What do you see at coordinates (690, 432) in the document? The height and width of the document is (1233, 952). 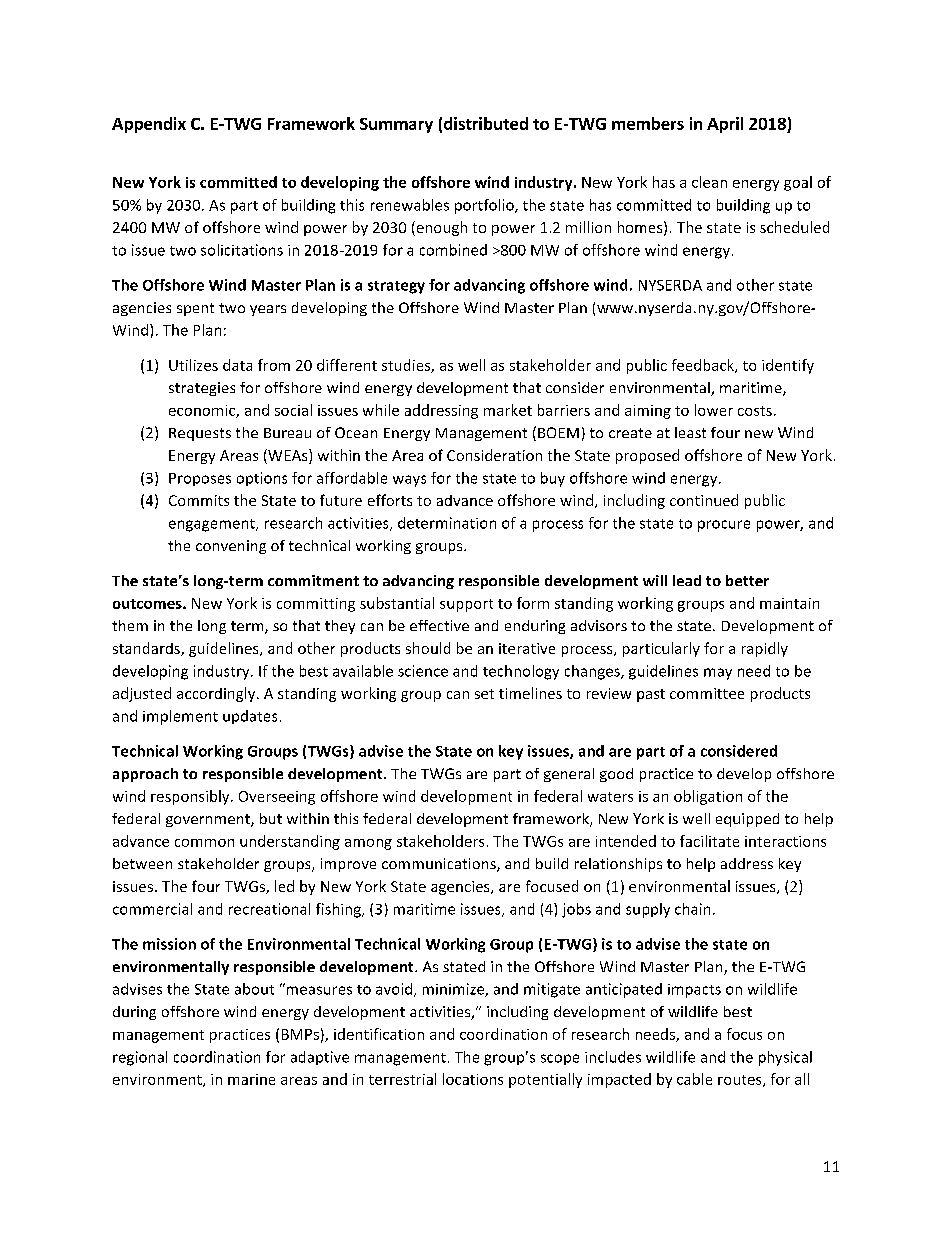 I see `least` at bounding box center [690, 432].
